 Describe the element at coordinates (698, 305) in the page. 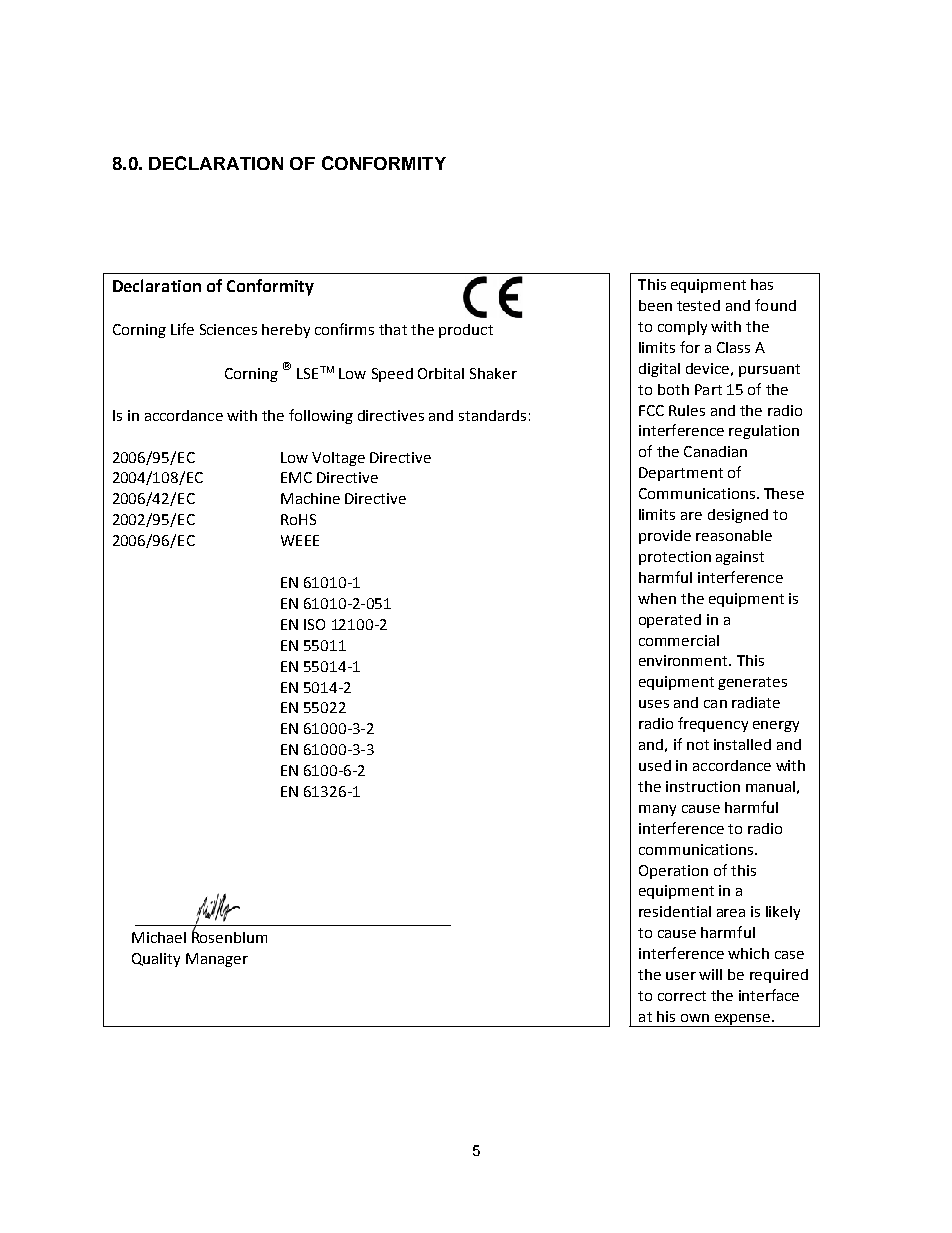

I see `tested` at that location.
